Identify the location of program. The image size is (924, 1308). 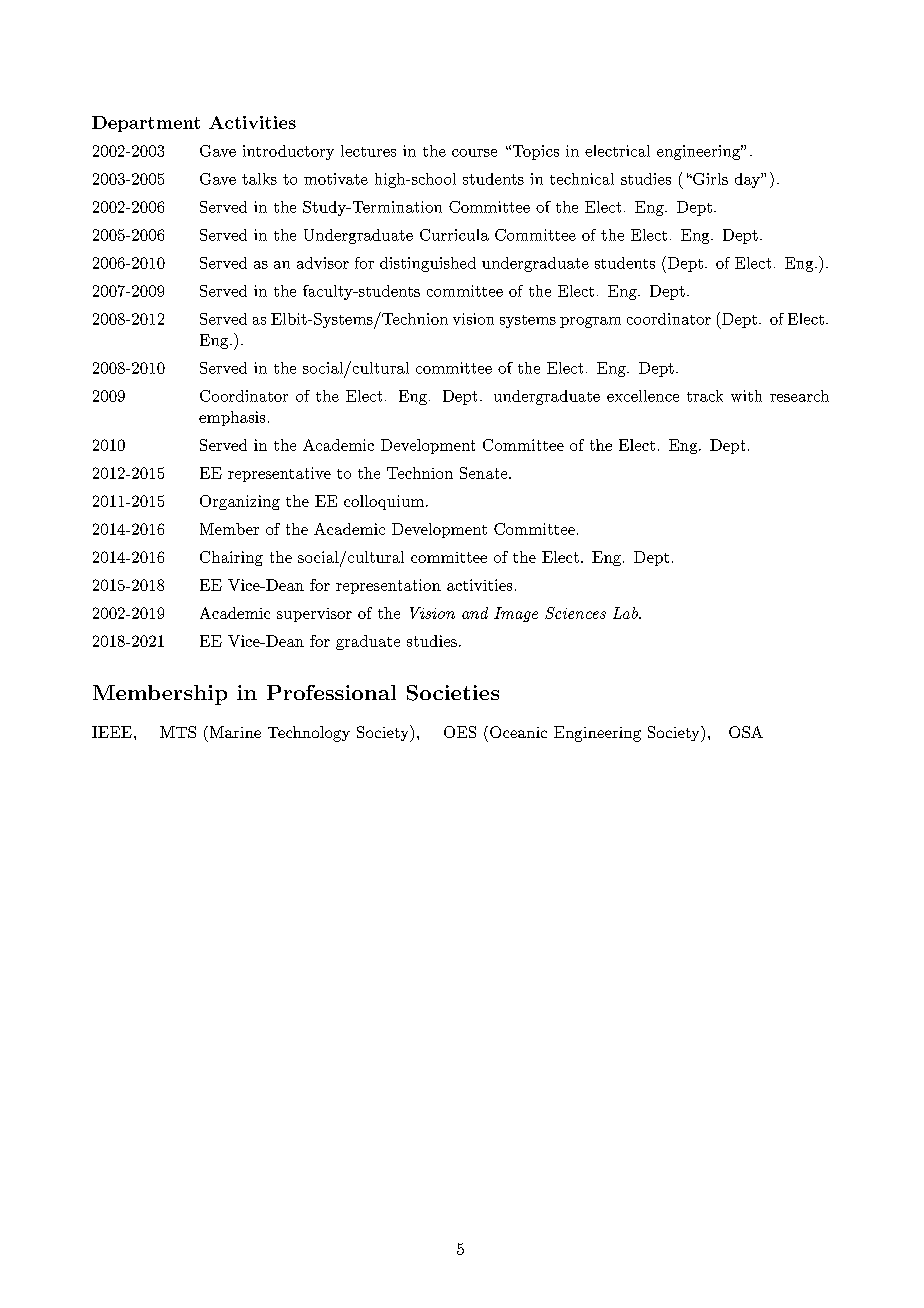
(590, 322).
